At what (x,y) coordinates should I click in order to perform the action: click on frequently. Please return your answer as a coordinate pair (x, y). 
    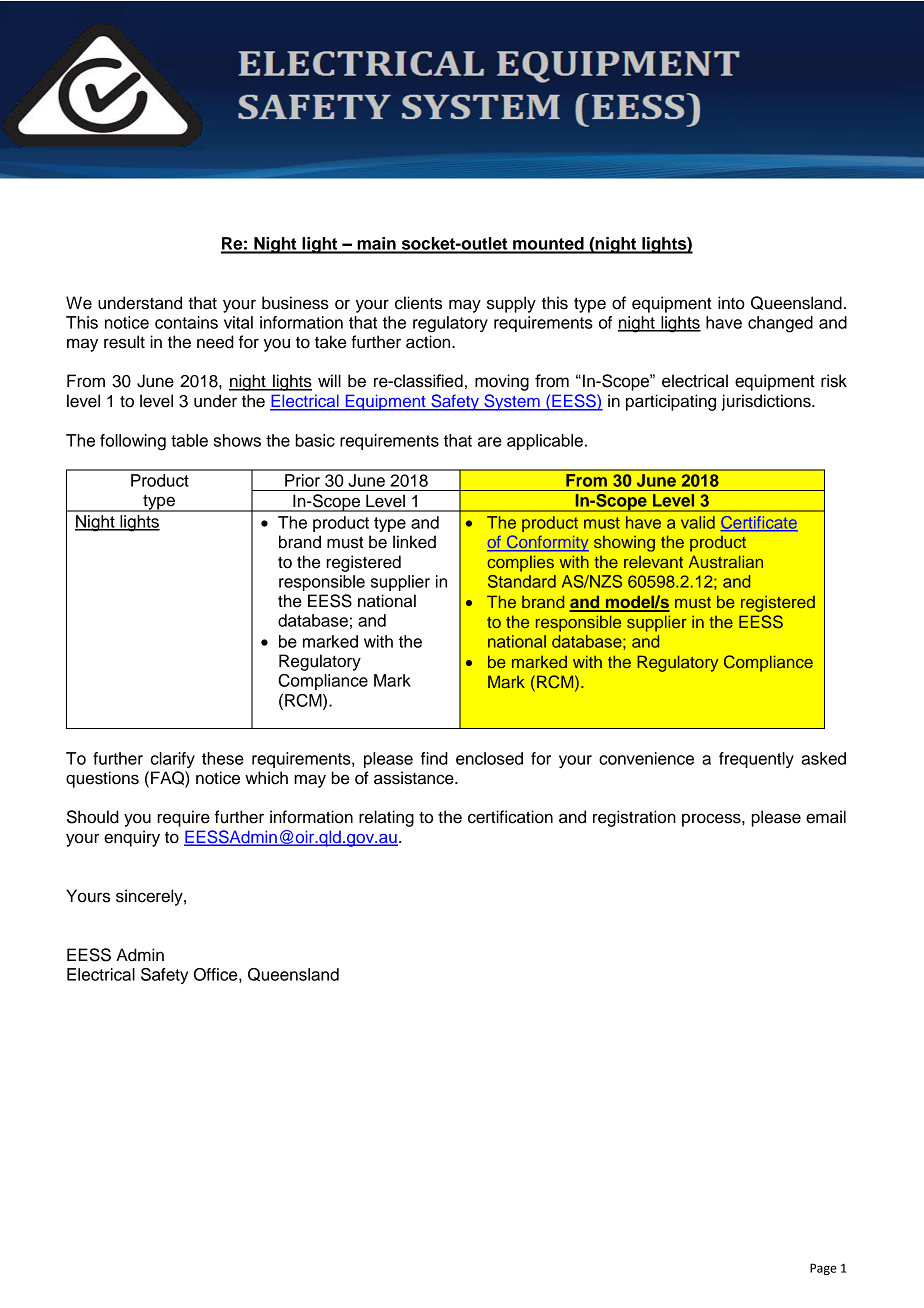
    Looking at the image, I should click on (756, 760).
